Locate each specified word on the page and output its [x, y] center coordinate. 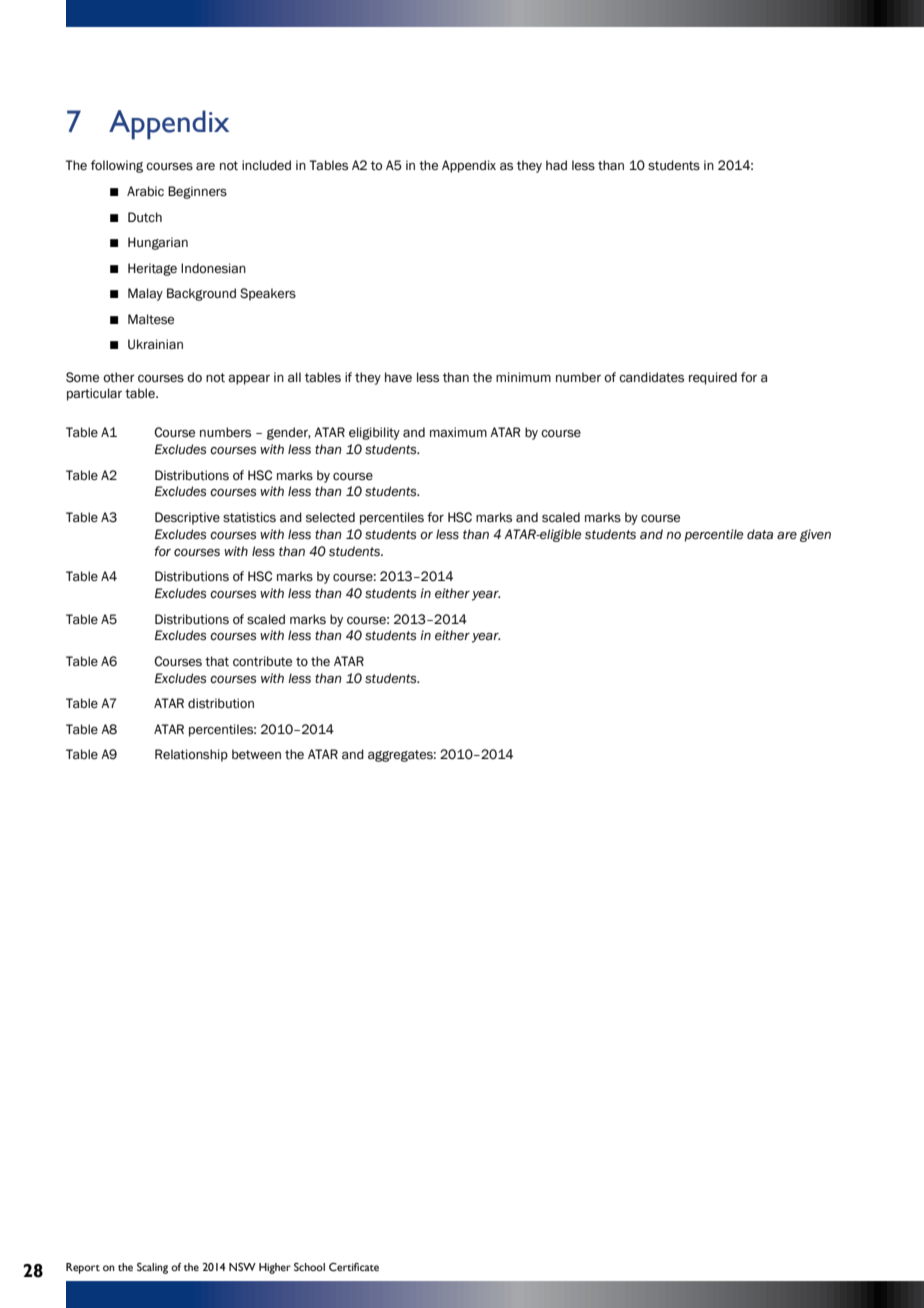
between [256, 754]
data [760, 534]
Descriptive [187, 518]
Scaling [152, 1268]
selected [330, 517]
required [713, 378]
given [815, 535]
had [556, 165]
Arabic [145, 191]
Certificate [354, 1267]
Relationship [191, 755]
